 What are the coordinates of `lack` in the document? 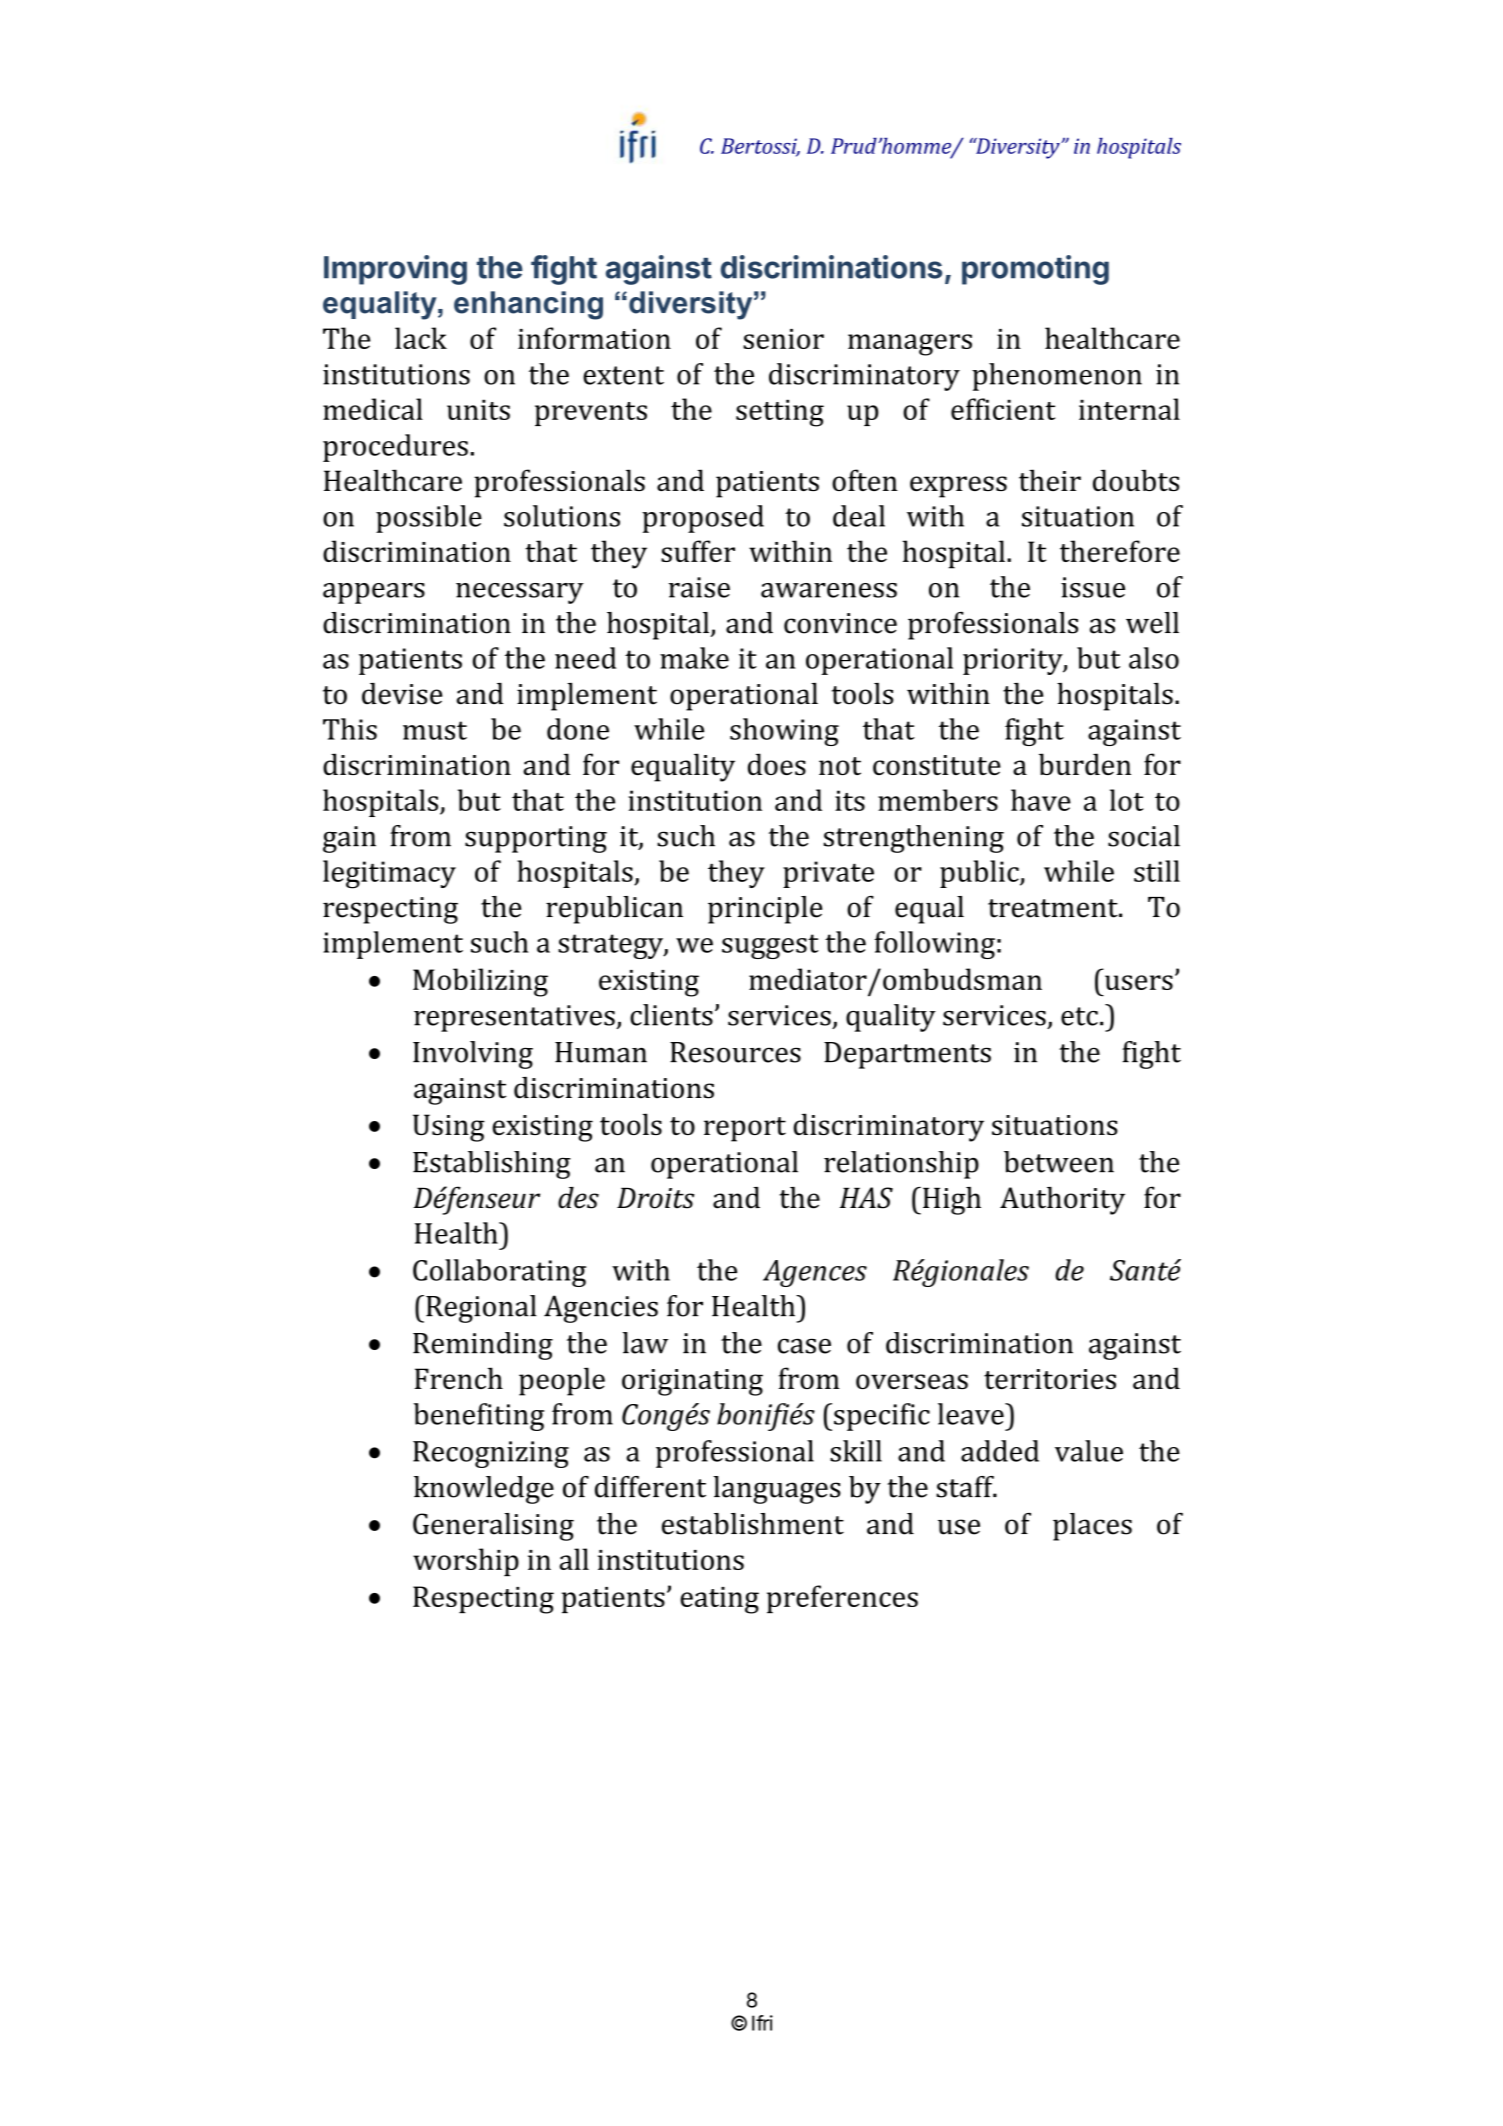 It's located at (421, 338).
